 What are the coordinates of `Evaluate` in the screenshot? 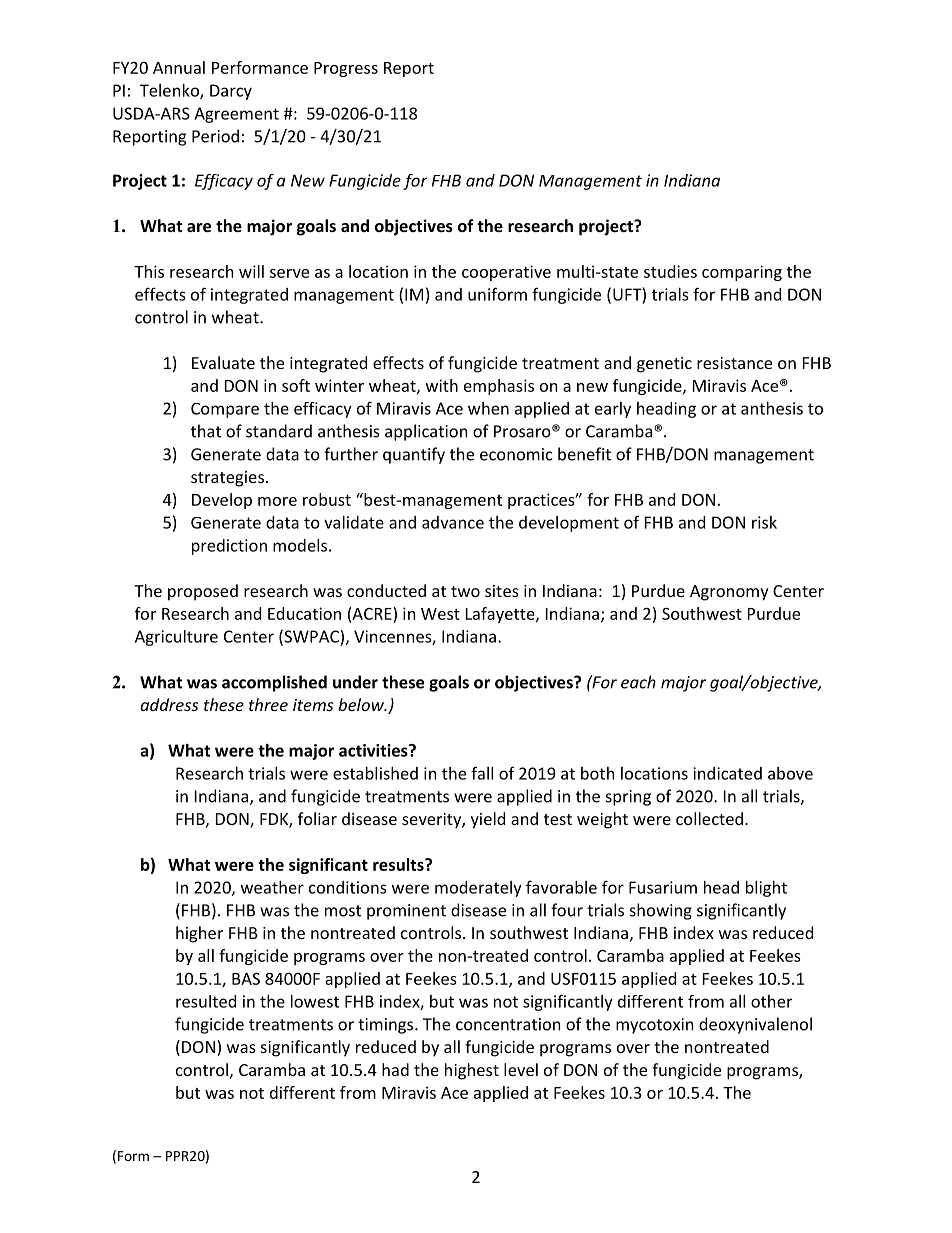 It's located at (223, 362).
